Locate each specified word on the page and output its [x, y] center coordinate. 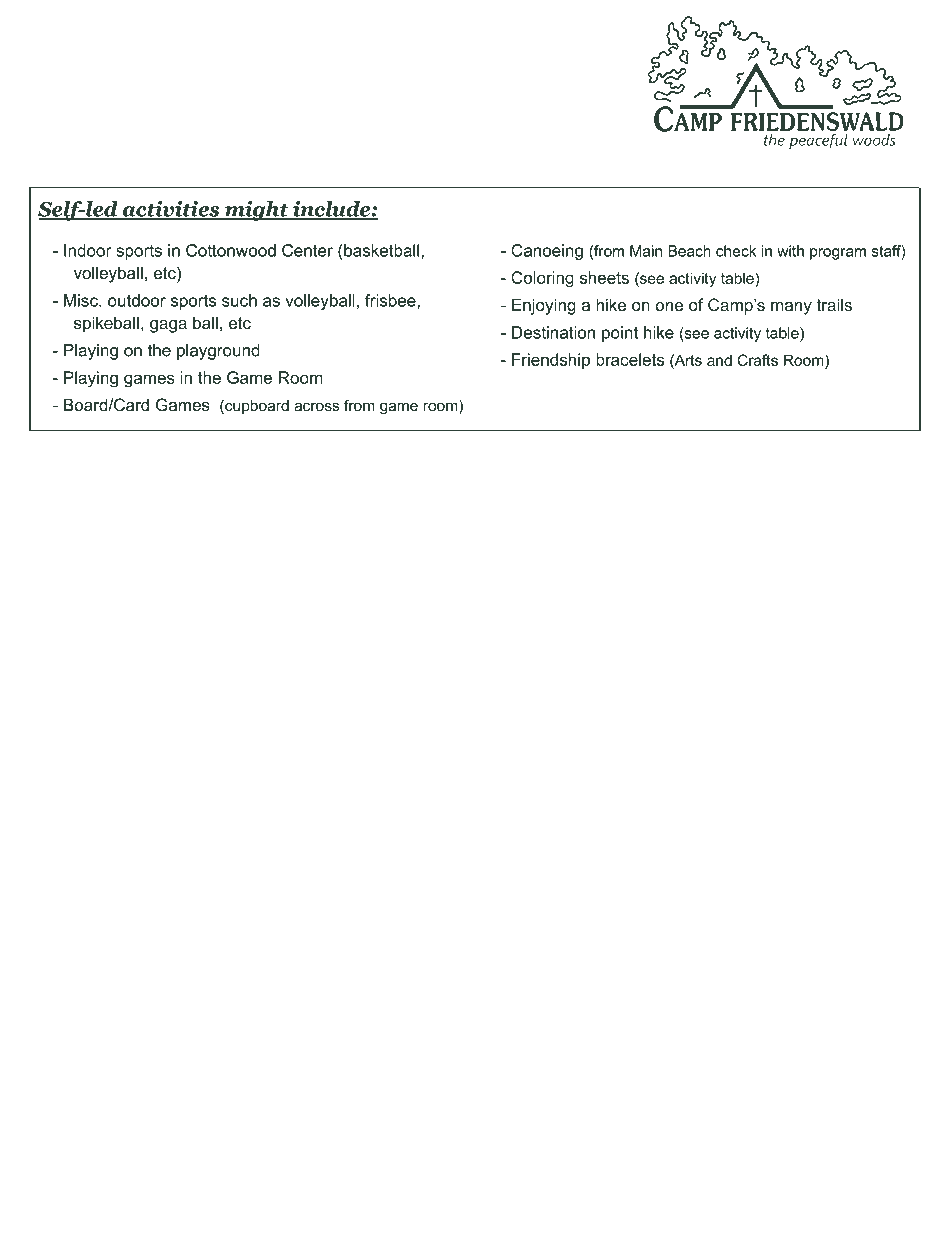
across [316, 406]
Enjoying [544, 306]
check [736, 251]
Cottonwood [231, 250]
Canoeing [547, 252]
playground [218, 352]
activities [171, 210]
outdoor [137, 300]
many [791, 308]
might [257, 211]
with [790, 251]
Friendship [551, 361]
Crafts [757, 360]
